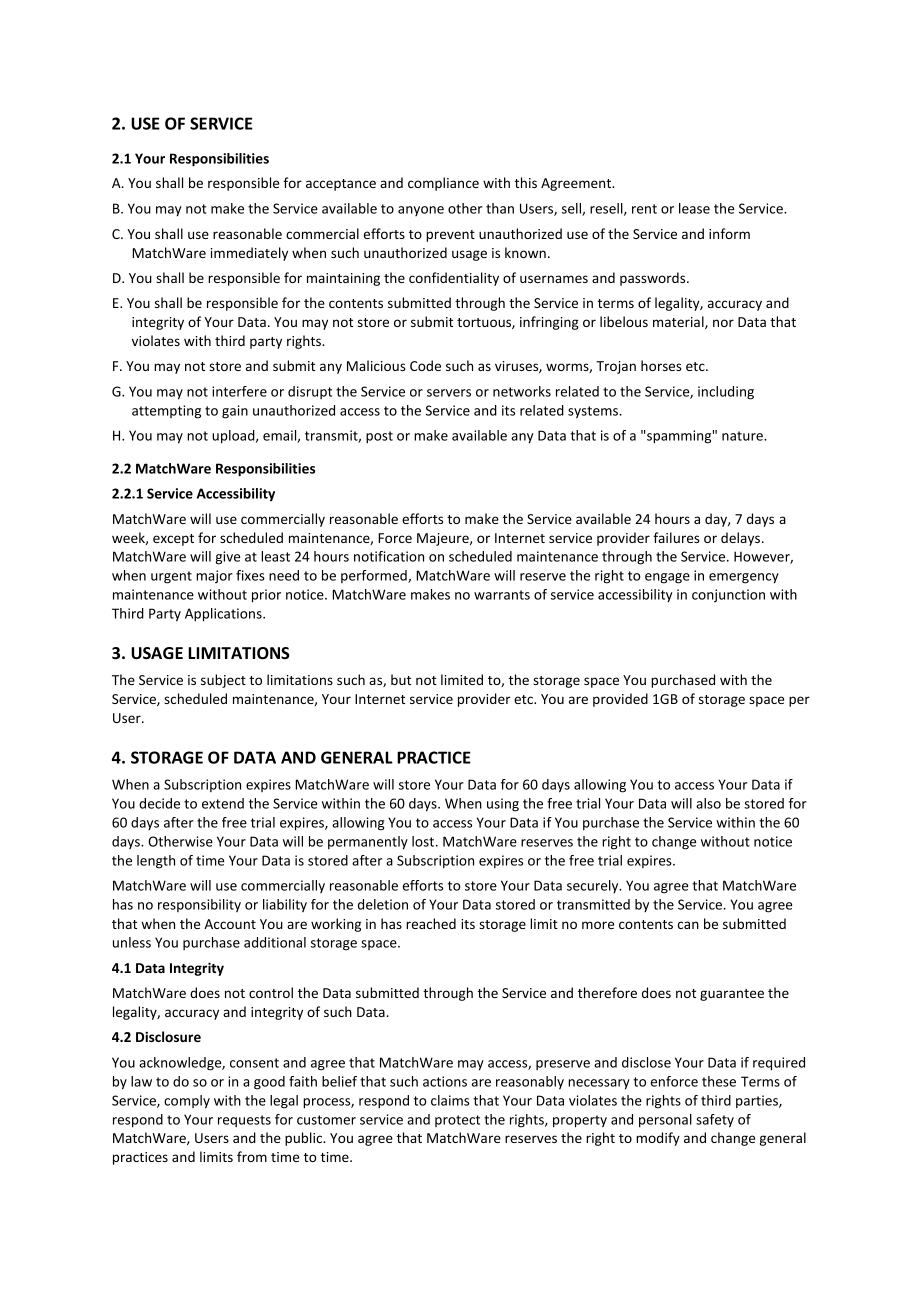  I want to click on prevent, so click(450, 236).
